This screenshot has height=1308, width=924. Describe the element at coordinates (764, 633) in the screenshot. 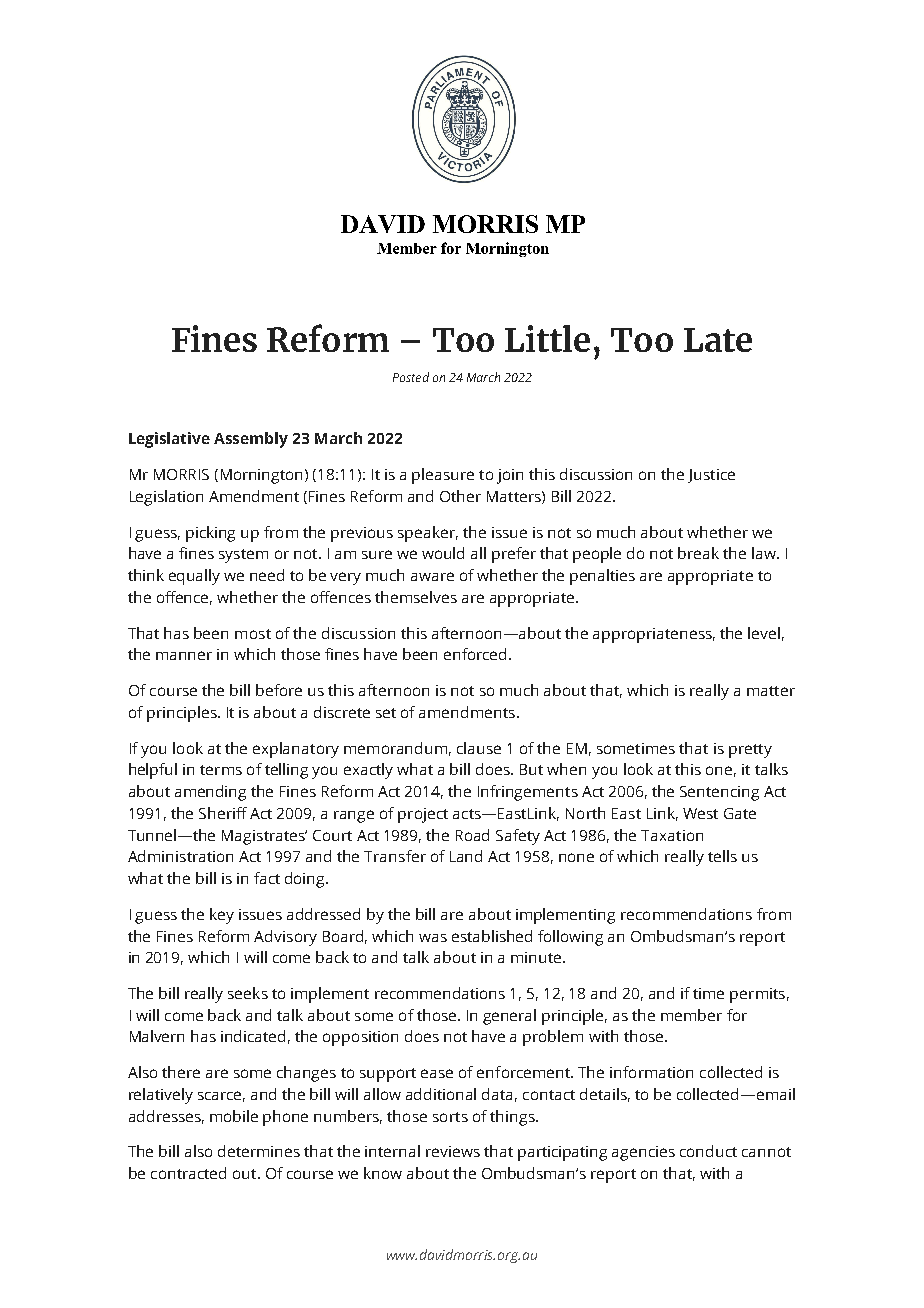

I see `level` at that location.
